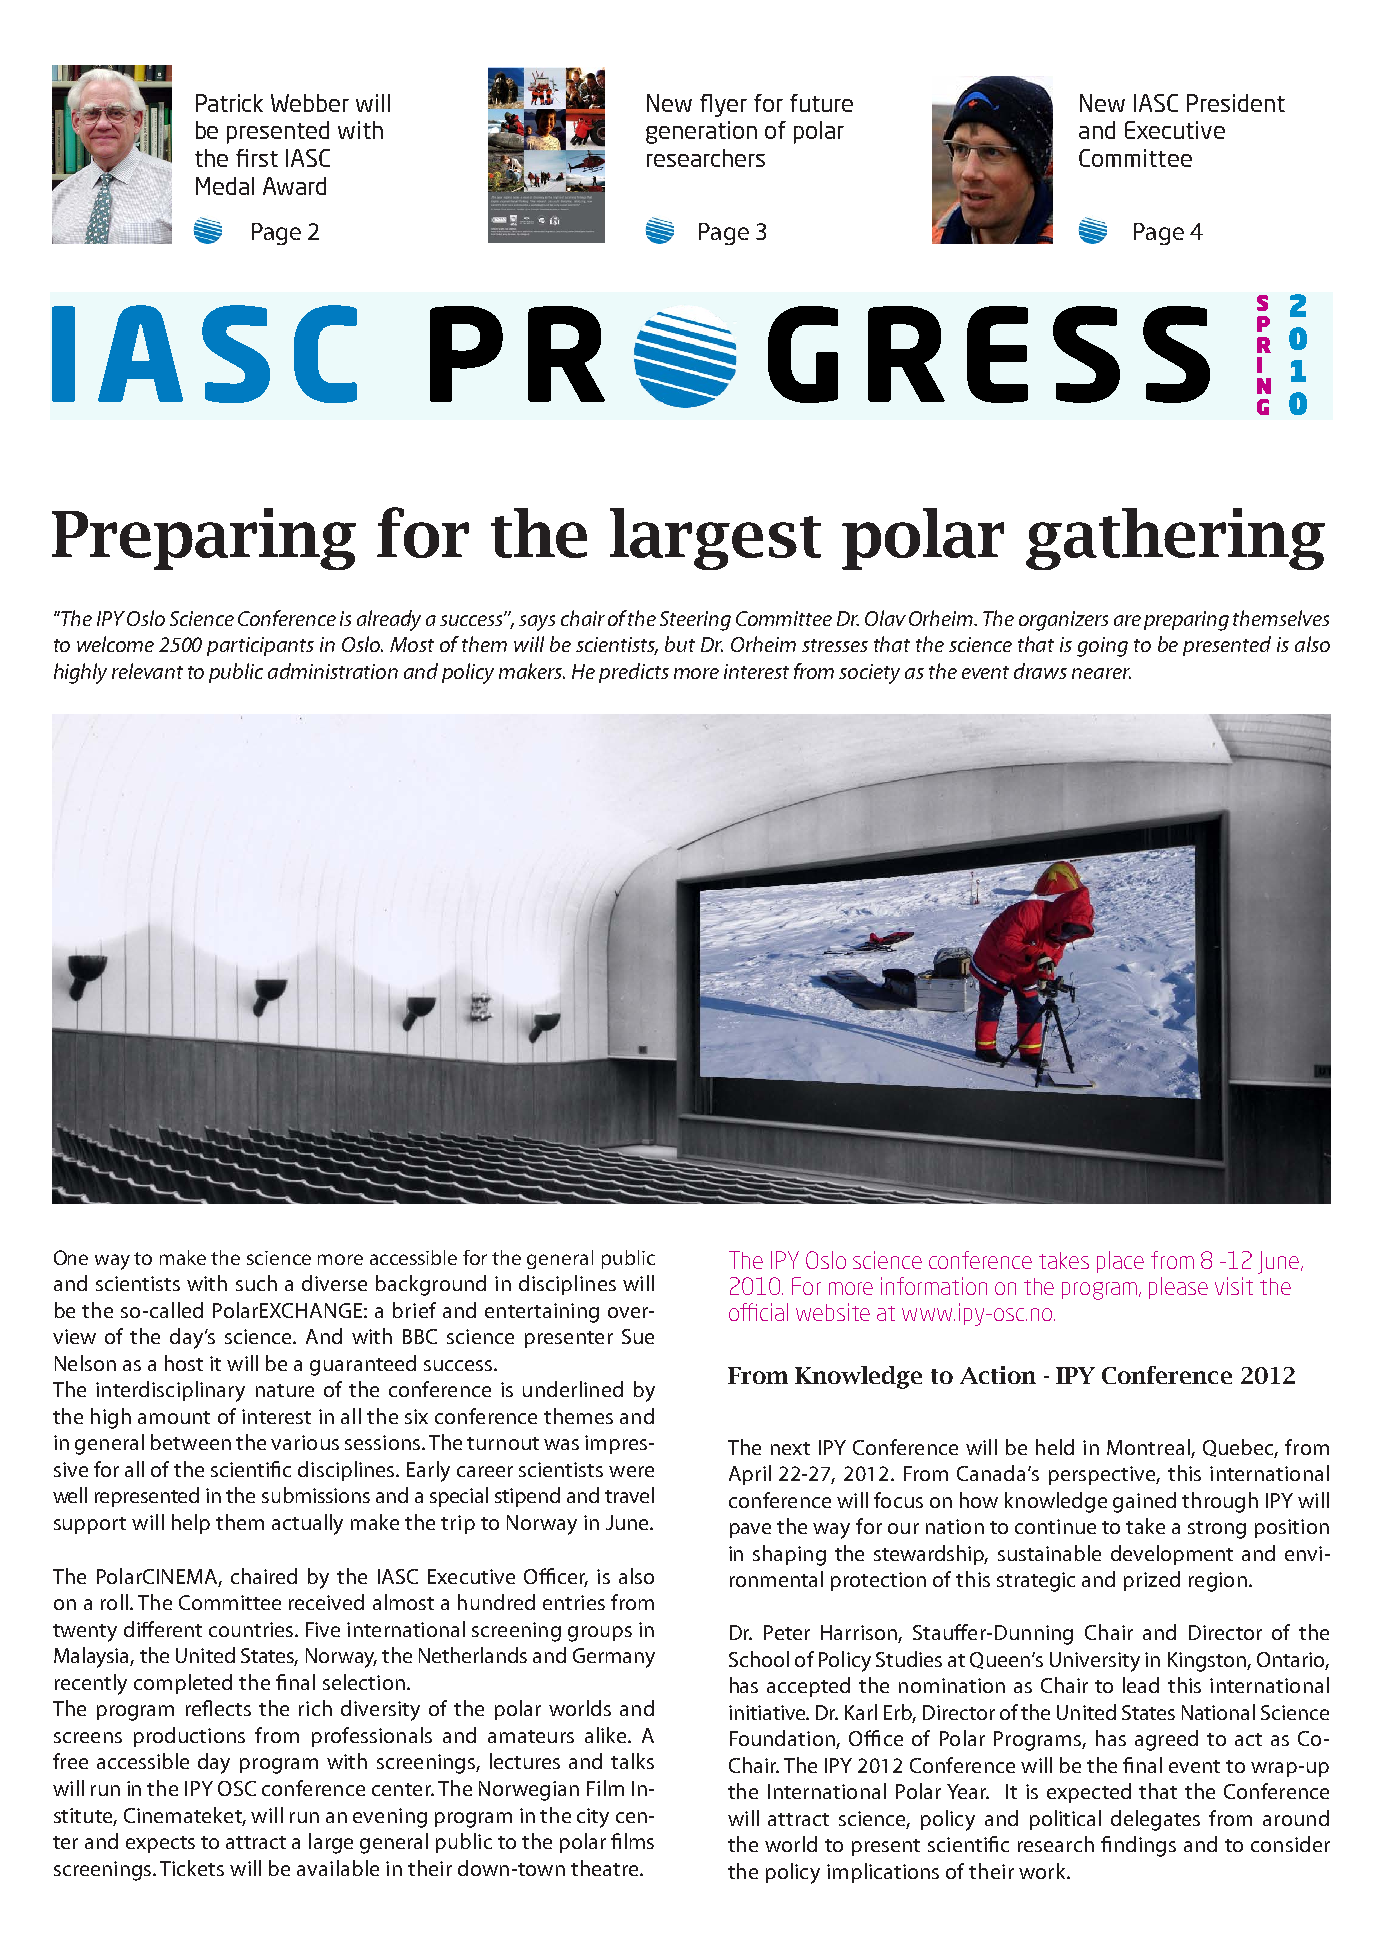  What do you see at coordinates (1175, 539) in the screenshot?
I see `gathering` at bounding box center [1175, 539].
